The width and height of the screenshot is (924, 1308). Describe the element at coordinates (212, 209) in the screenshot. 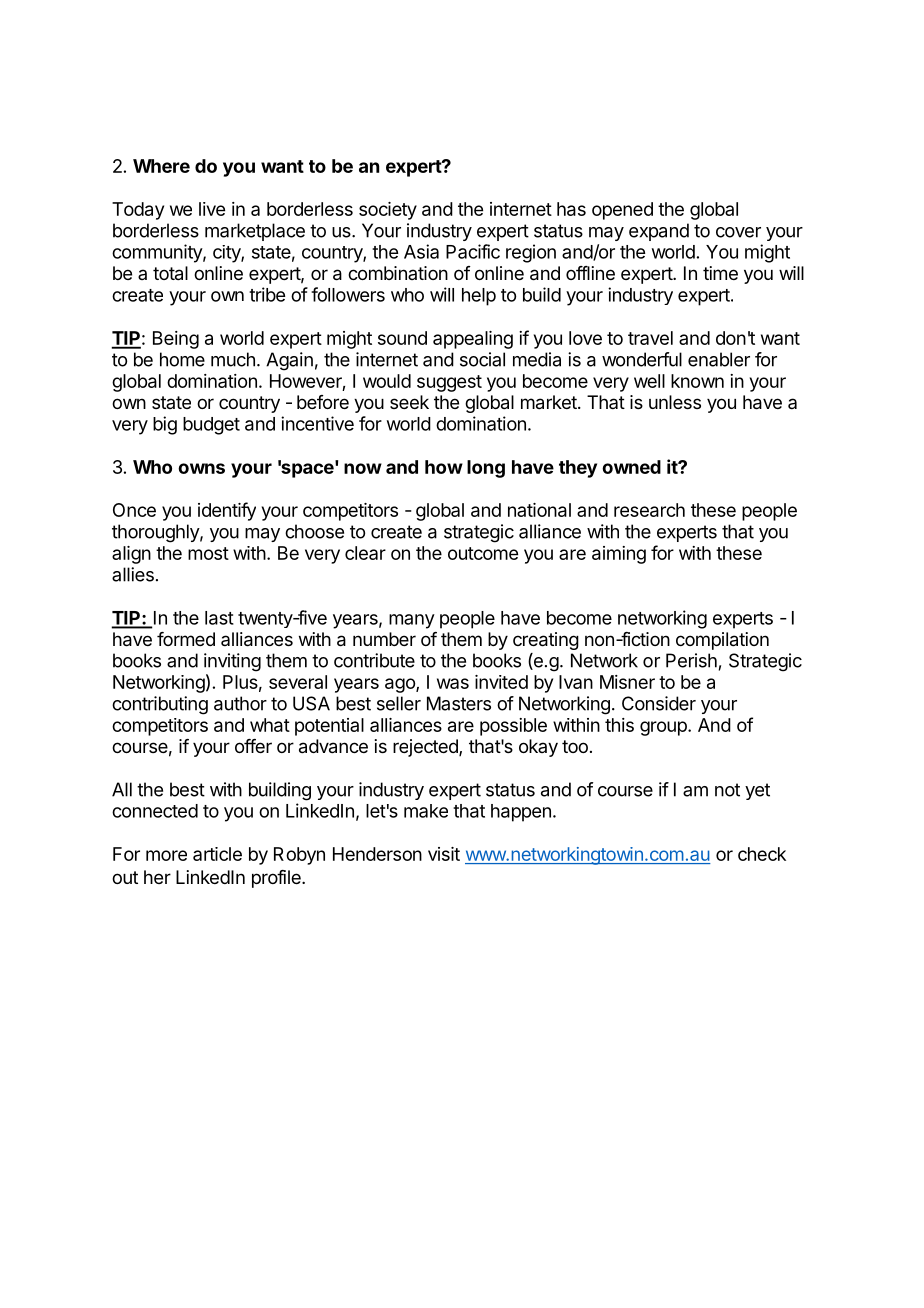

I see `live` at that location.
